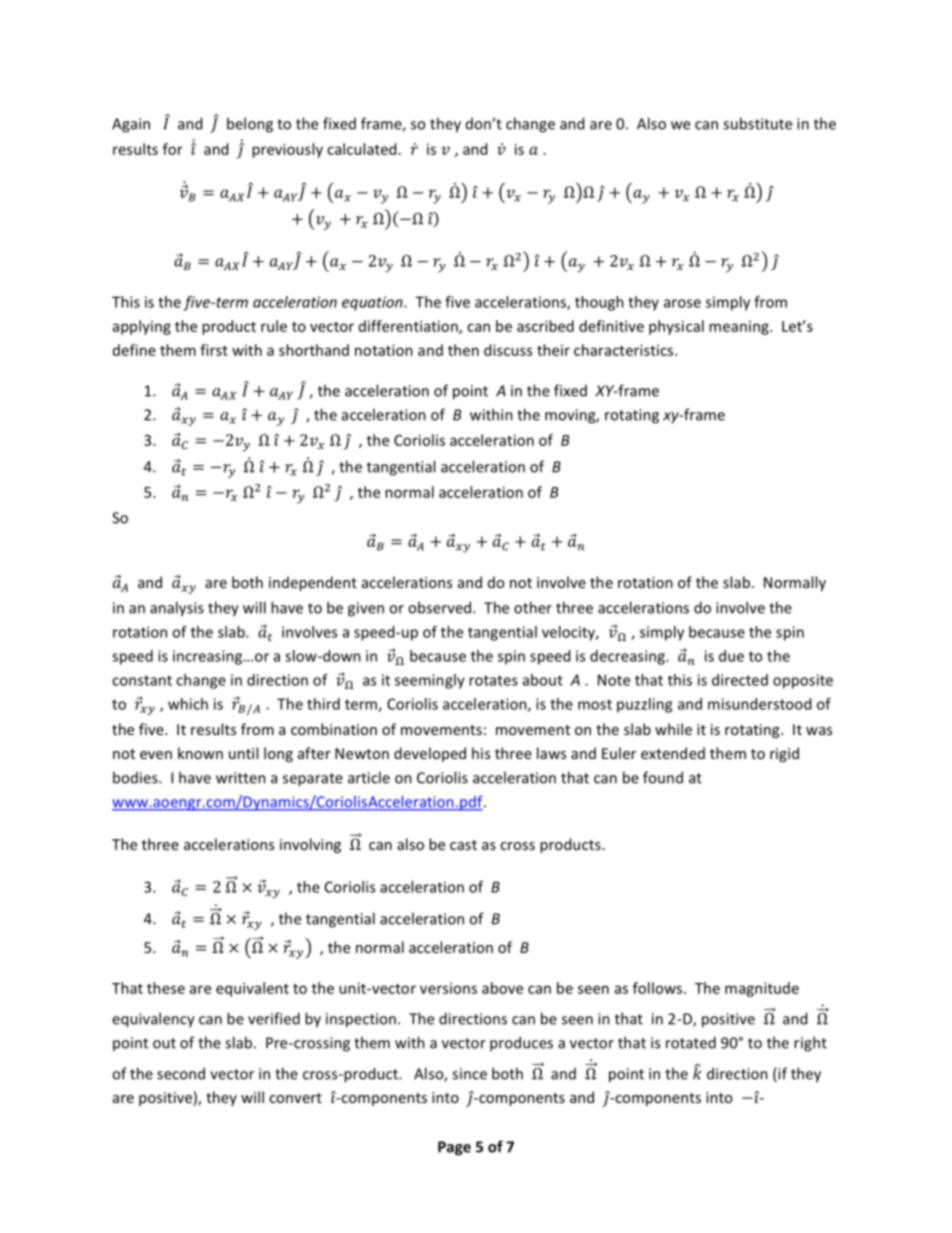 The height and width of the page is (1233, 952). I want to click on first, so click(214, 350).
